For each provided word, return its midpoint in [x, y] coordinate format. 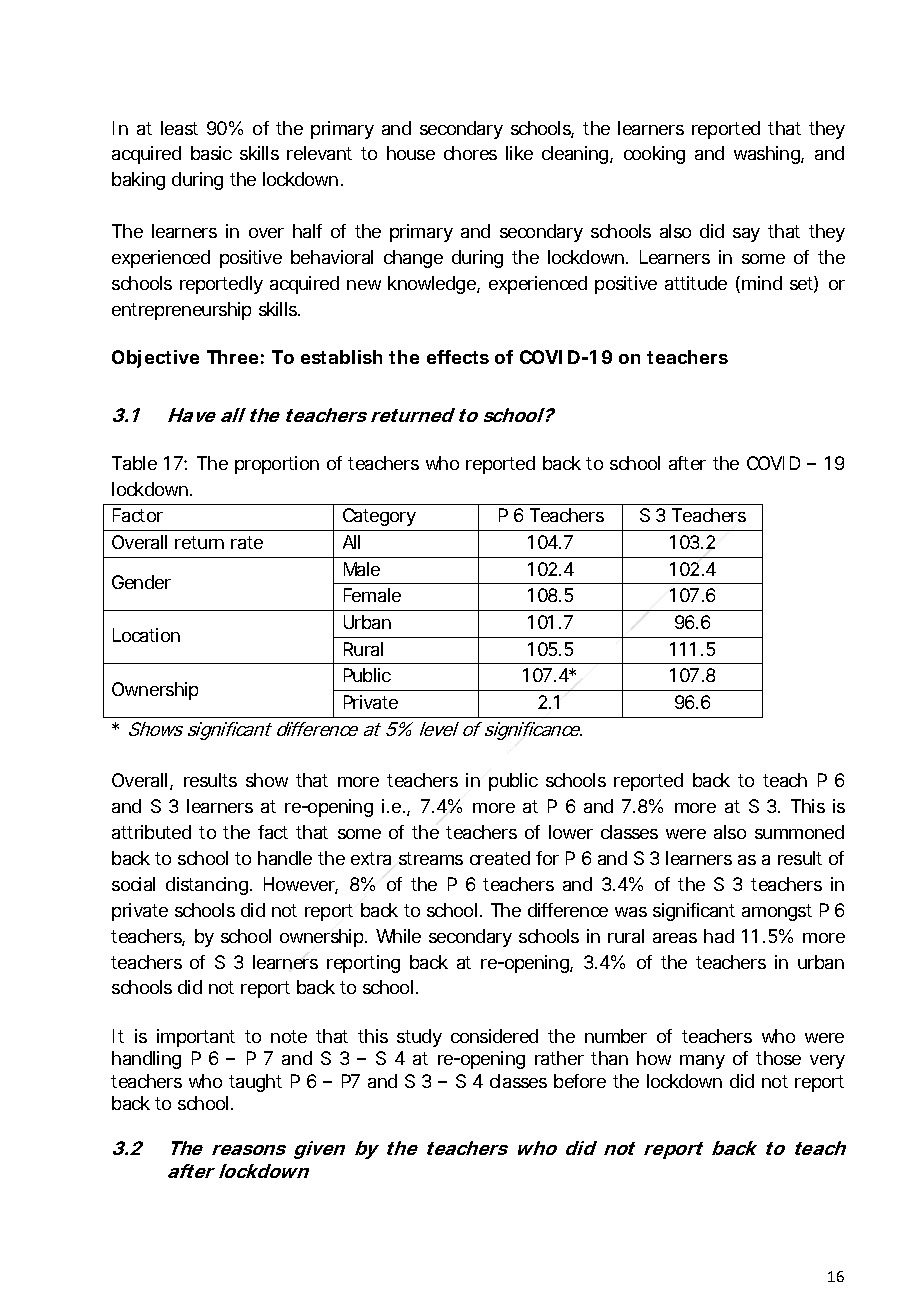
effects [458, 357]
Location [146, 635]
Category [379, 517]
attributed [151, 832]
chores [470, 153]
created [500, 858]
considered [494, 1036]
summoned [799, 832]
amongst [777, 912]
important [196, 1038]
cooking [654, 155]
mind [762, 283]
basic [211, 153]
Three [232, 357]
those [778, 1058]
